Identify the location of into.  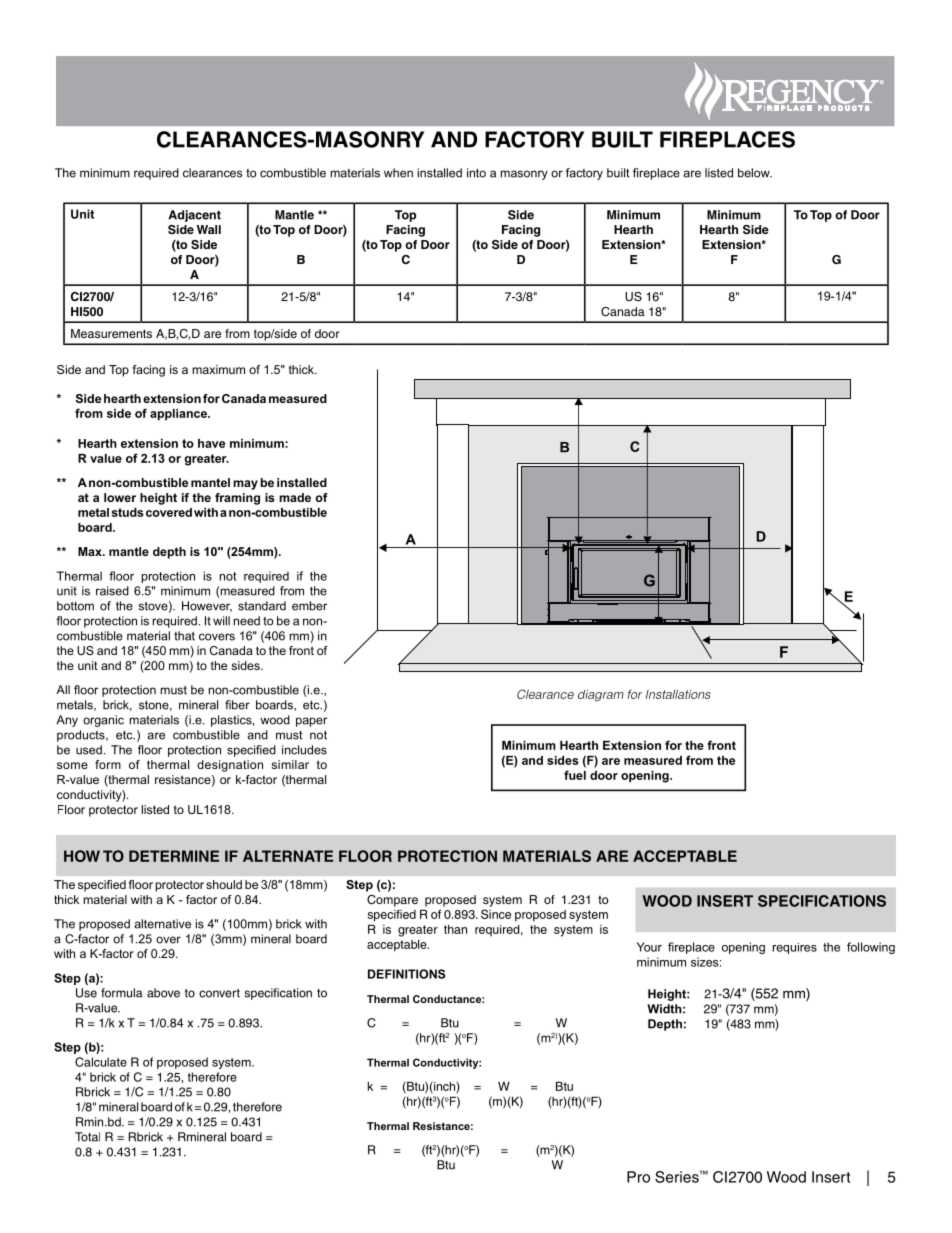
(476, 173).
